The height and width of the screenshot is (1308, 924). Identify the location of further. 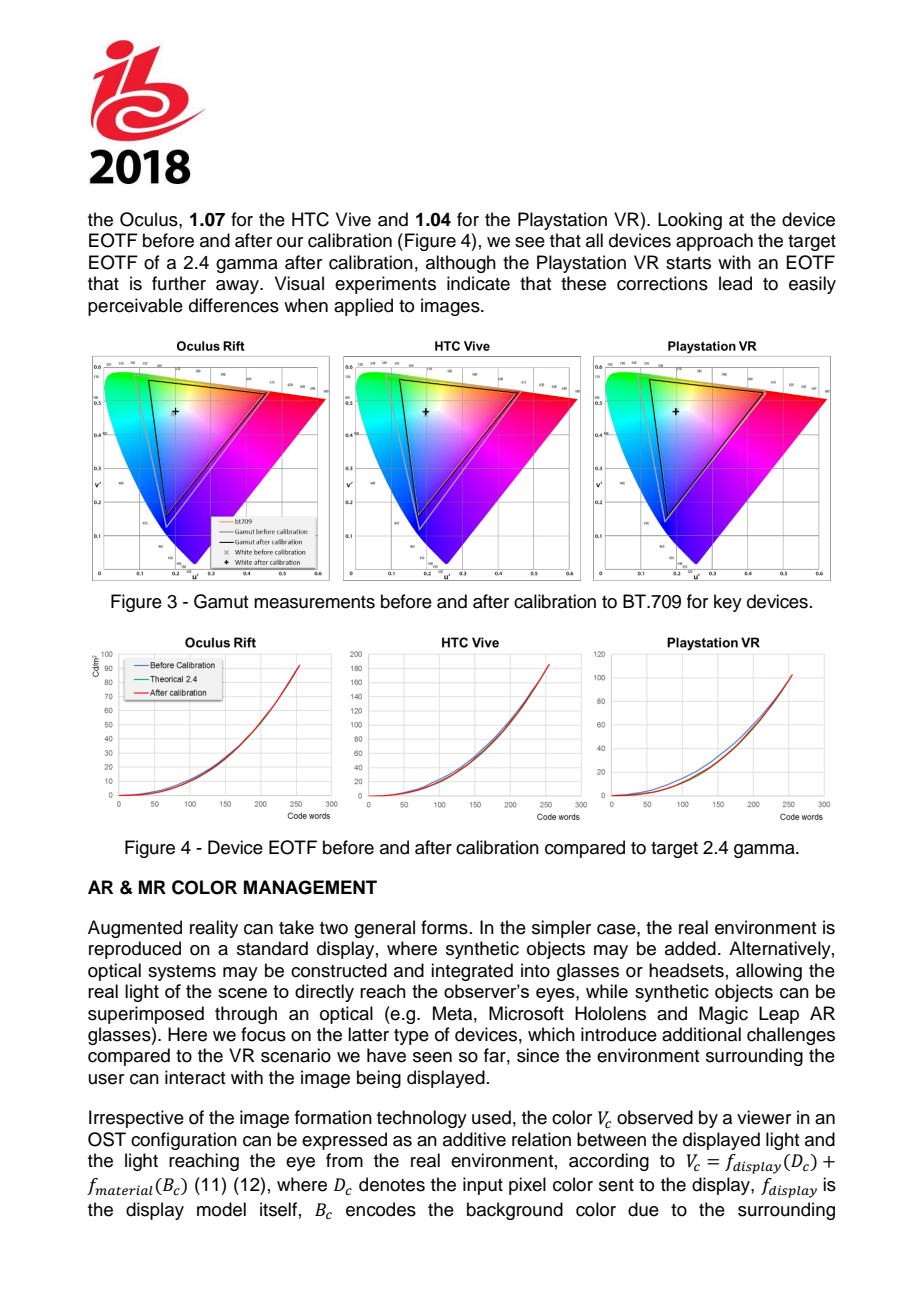
(179, 283).
